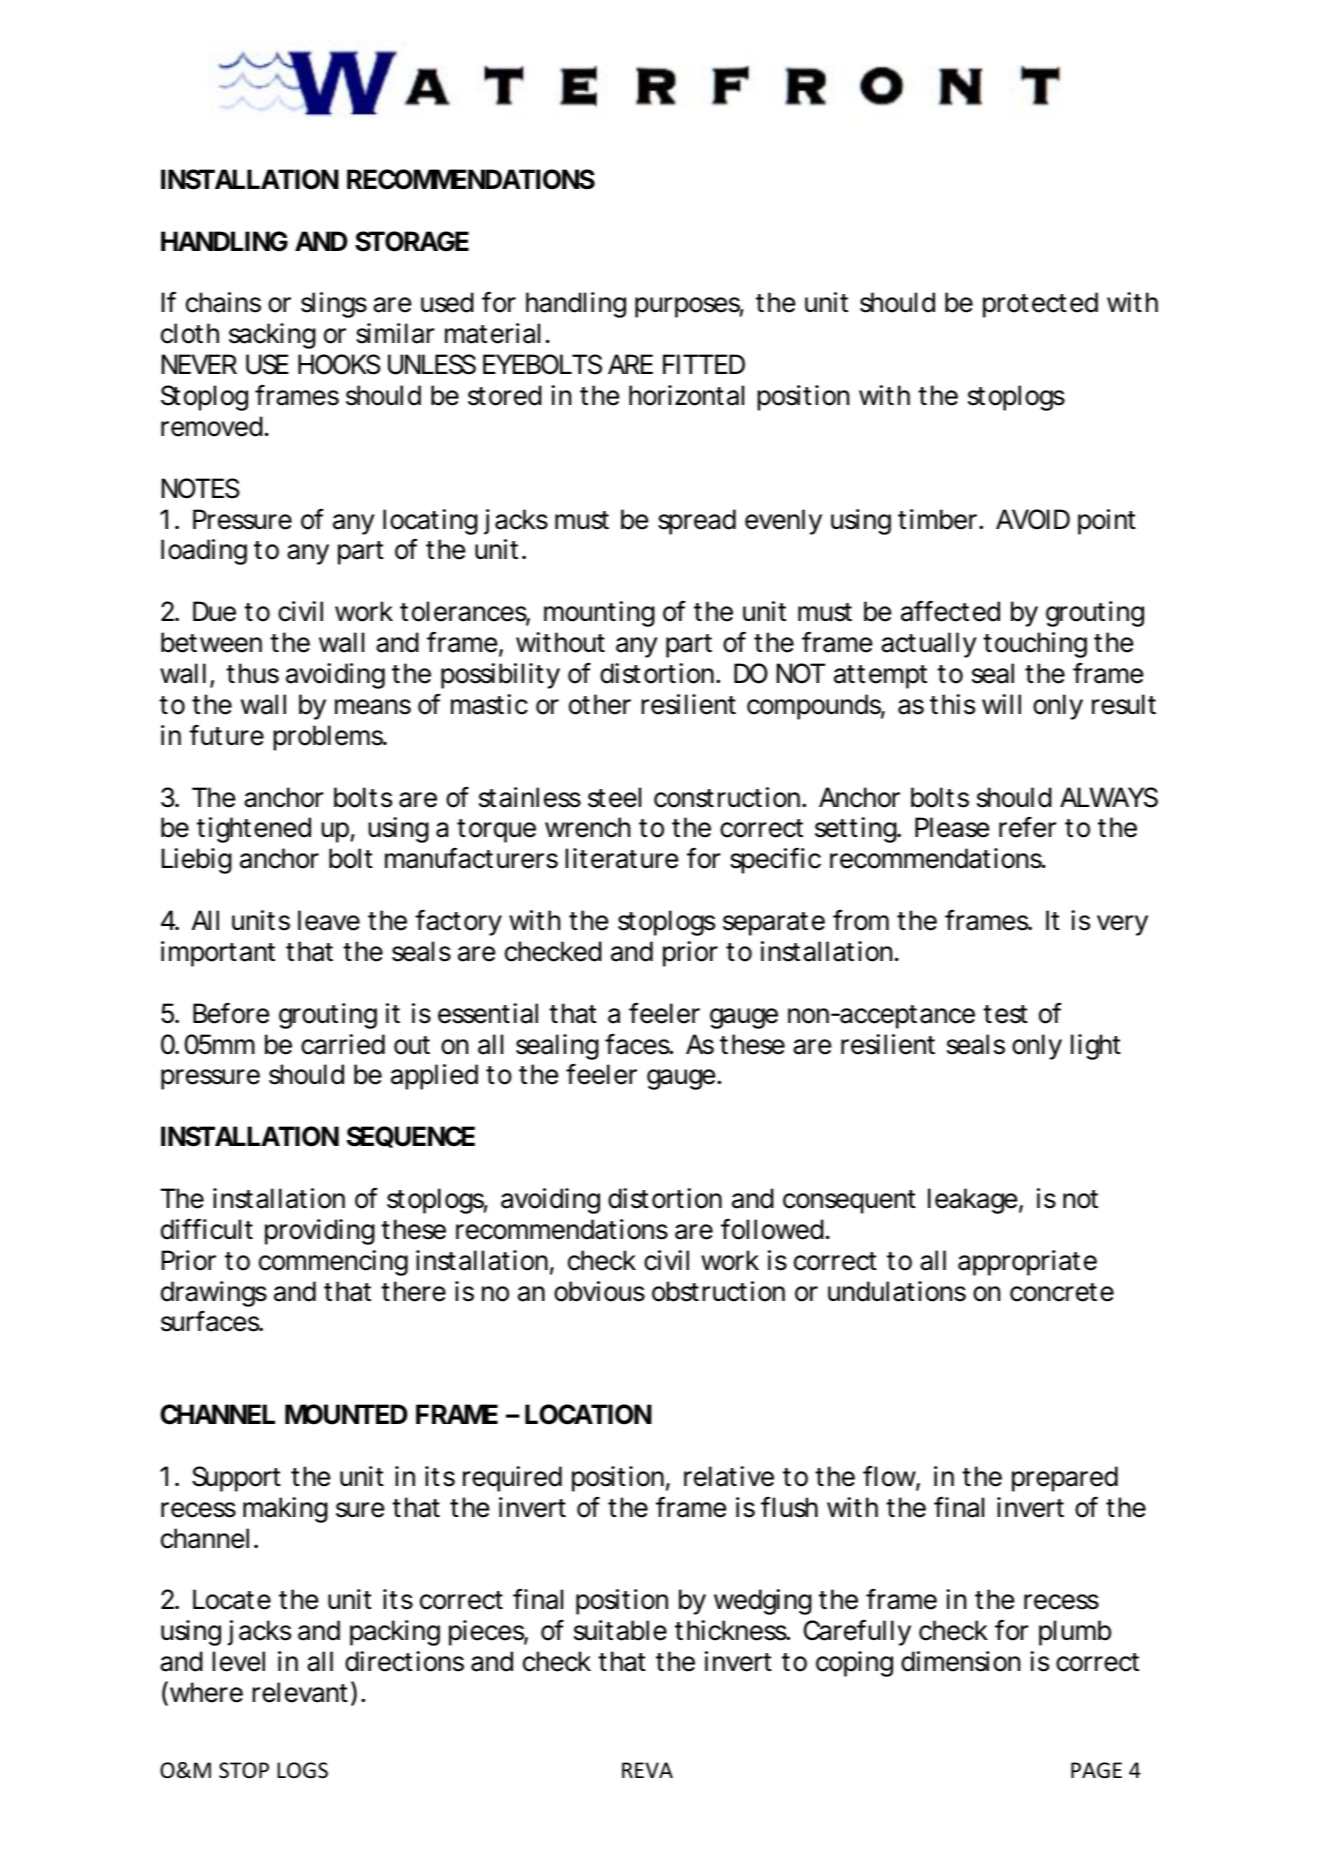  What do you see at coordinates (614, 797) in the image?
I see `steel` at bounding box center [614, 797].
